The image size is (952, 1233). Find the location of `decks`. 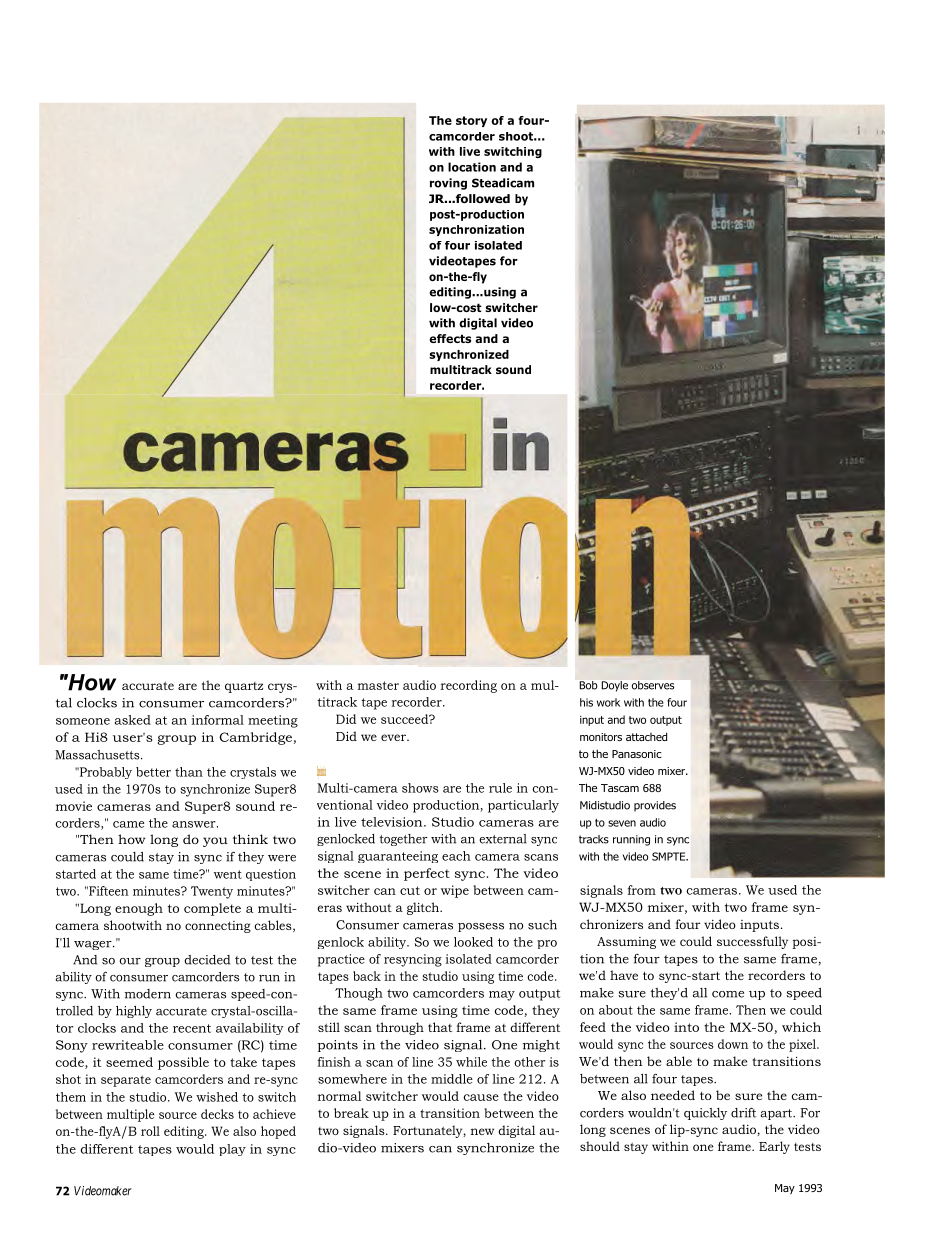

decks is located at coordinates (217, 1114).
